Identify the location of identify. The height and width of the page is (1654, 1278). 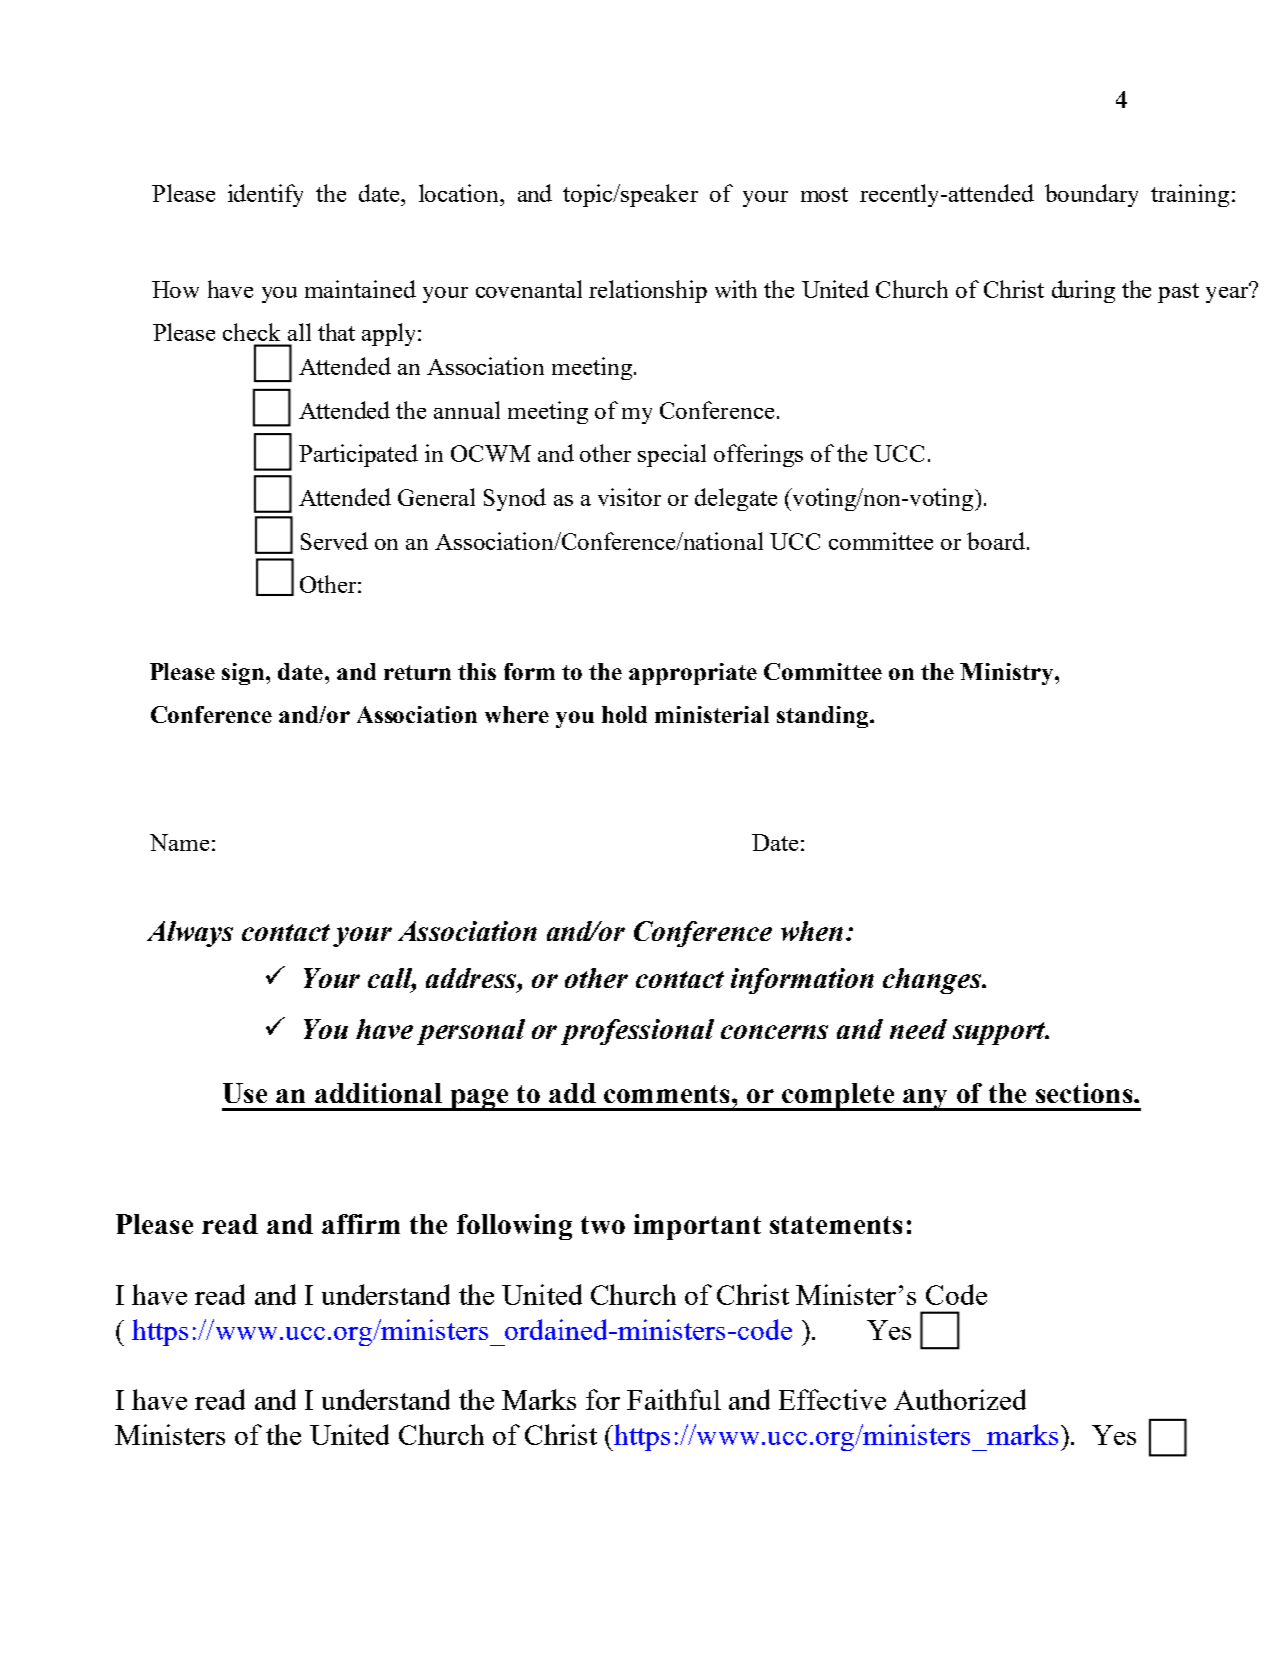
(265, 195).
